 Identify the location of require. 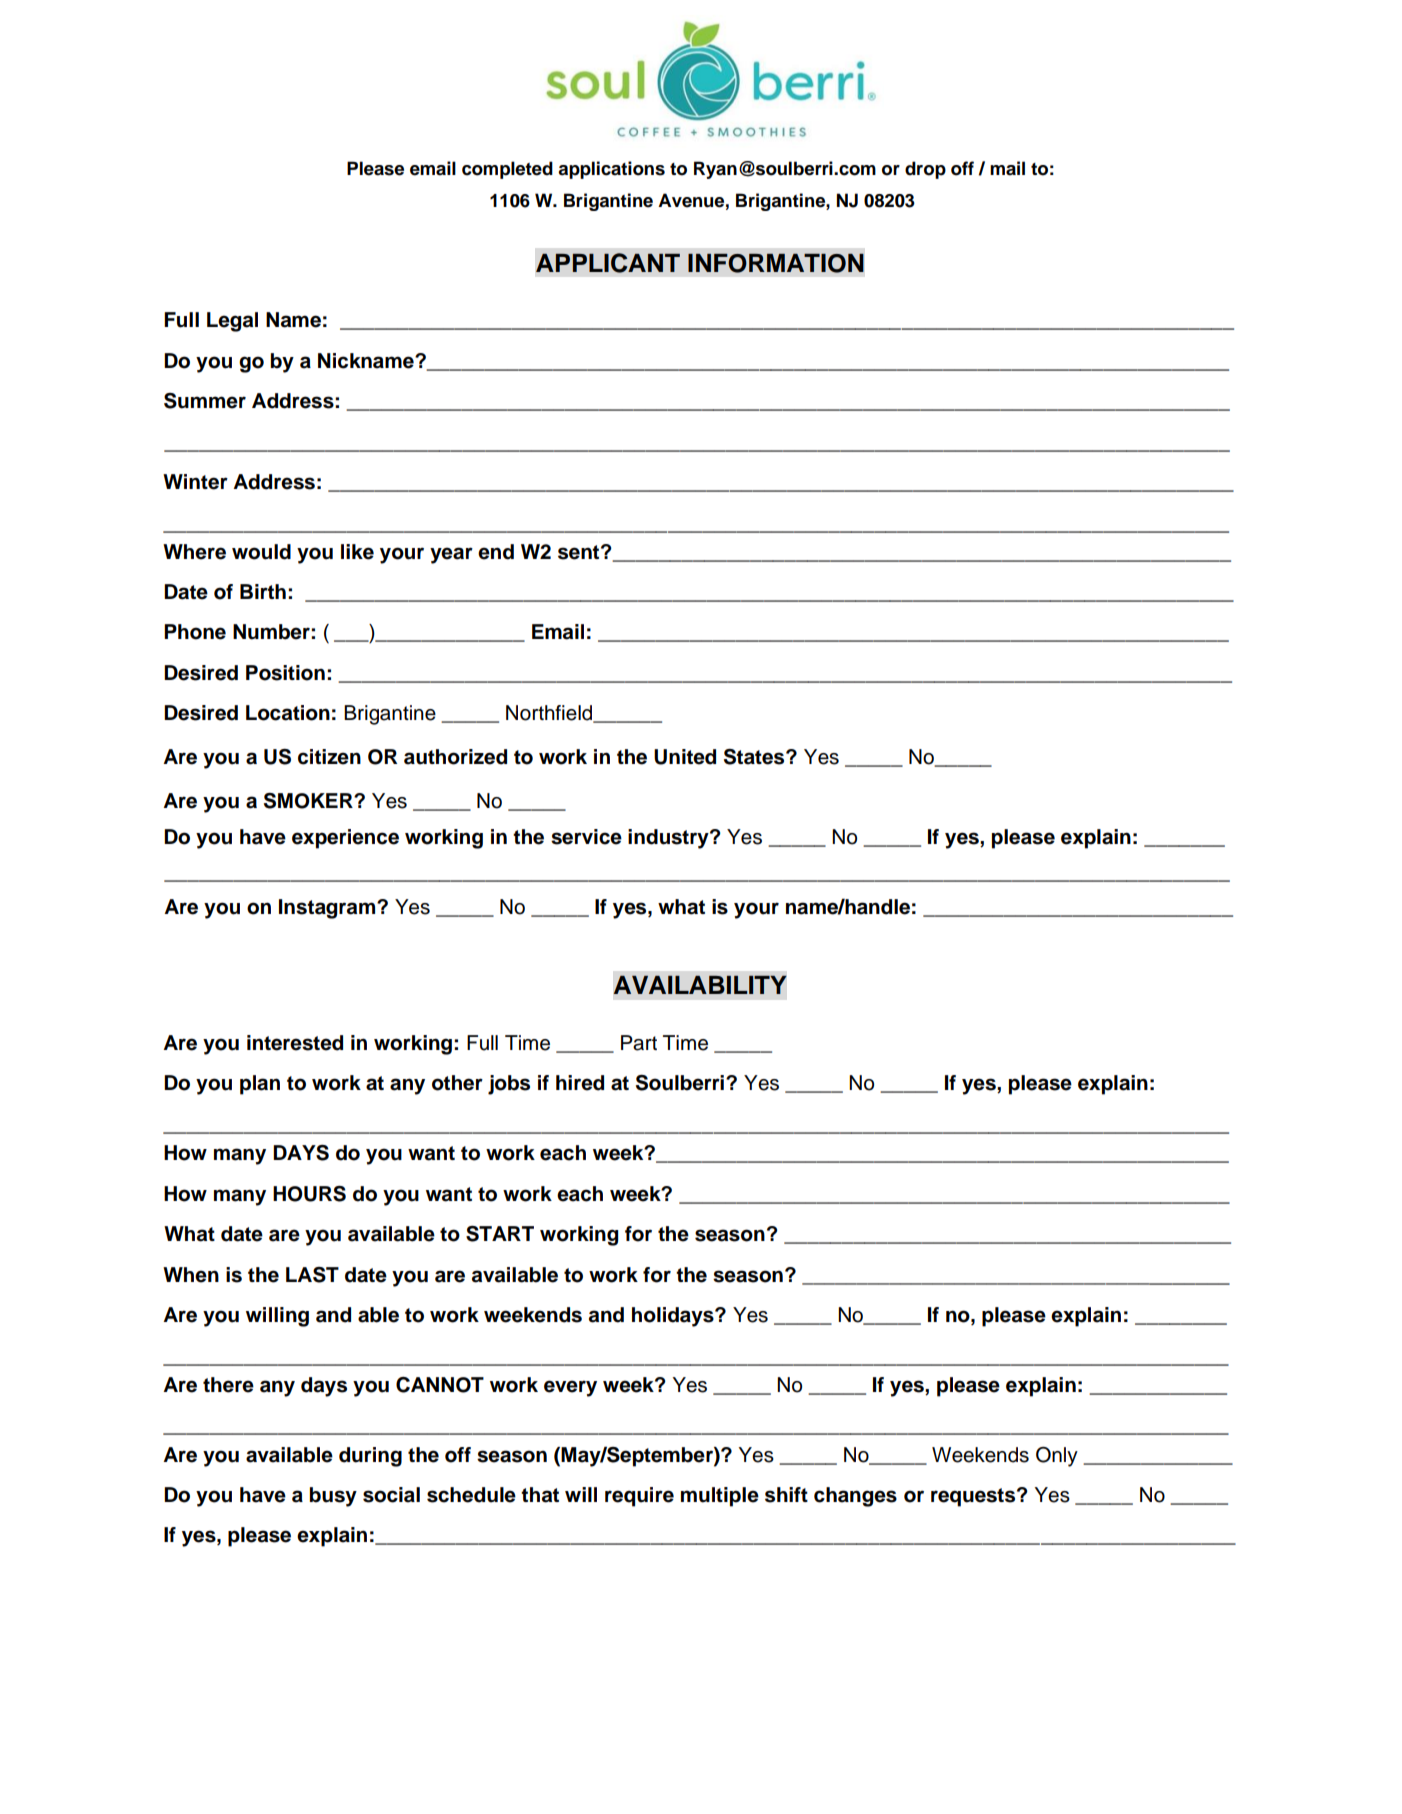
(639, 1497).
